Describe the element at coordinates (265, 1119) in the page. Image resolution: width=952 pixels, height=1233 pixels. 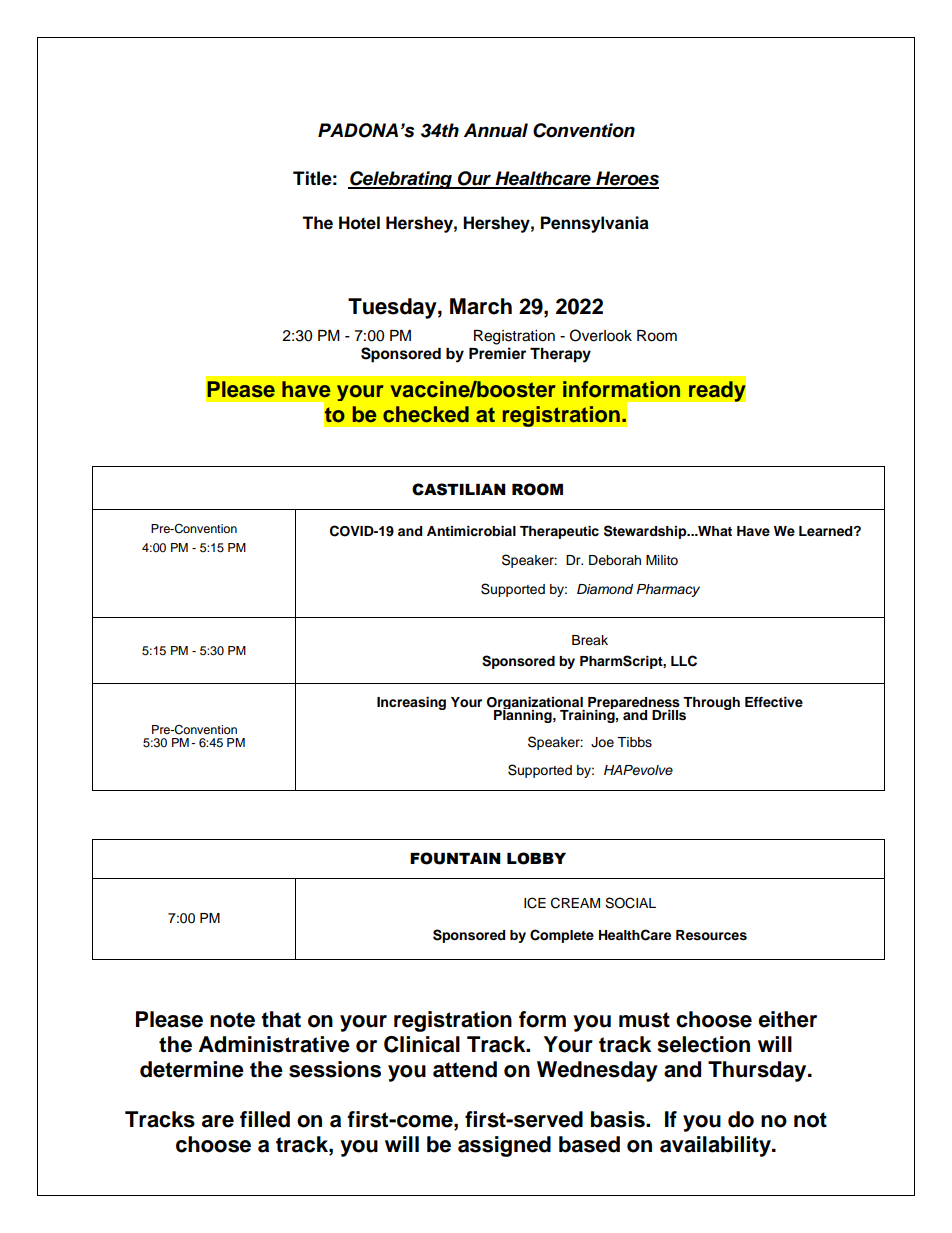
I see `filled` at that location.
